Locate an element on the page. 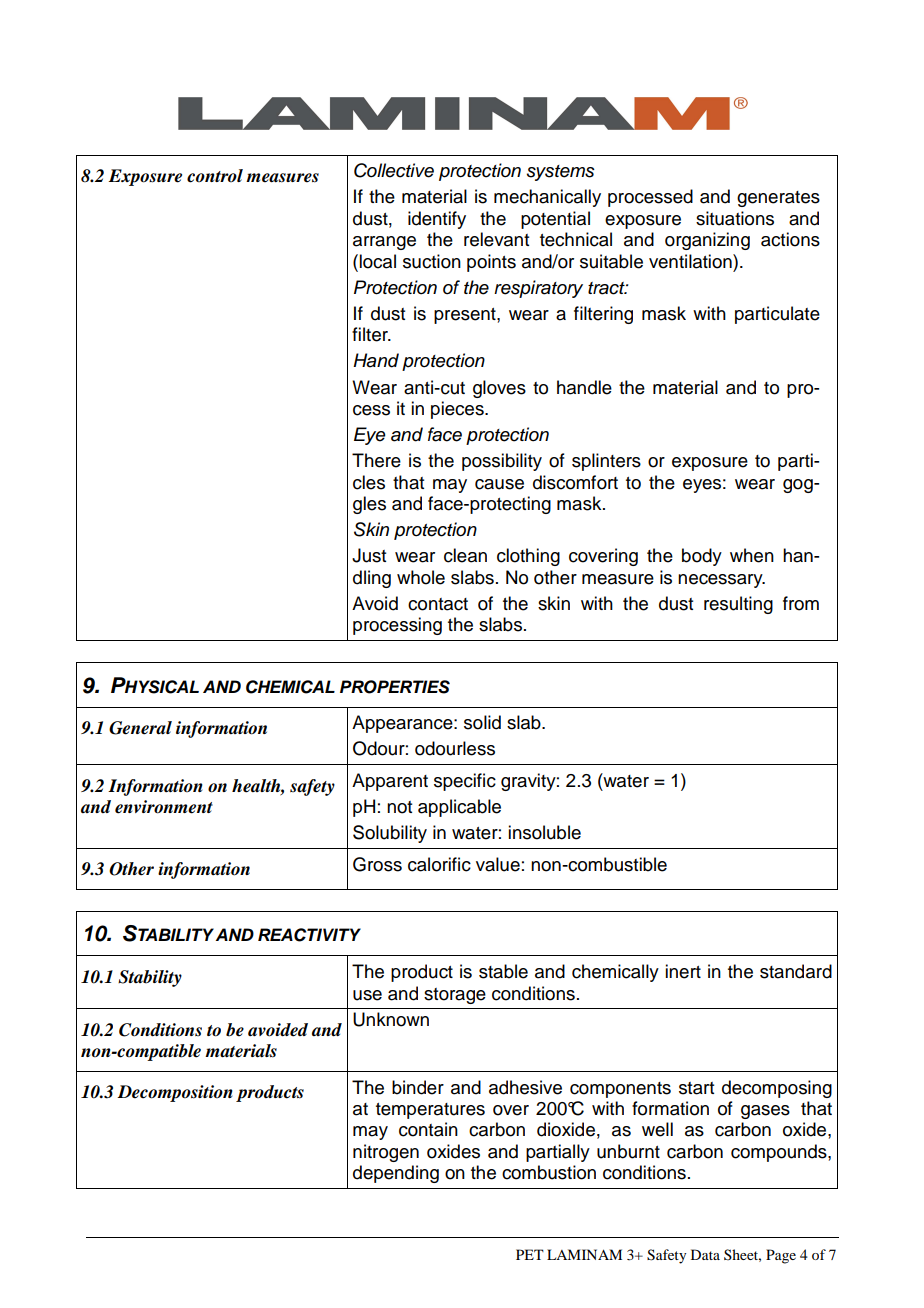 The image size is (924, 1308). identify is located at coordinates (437, 220).
